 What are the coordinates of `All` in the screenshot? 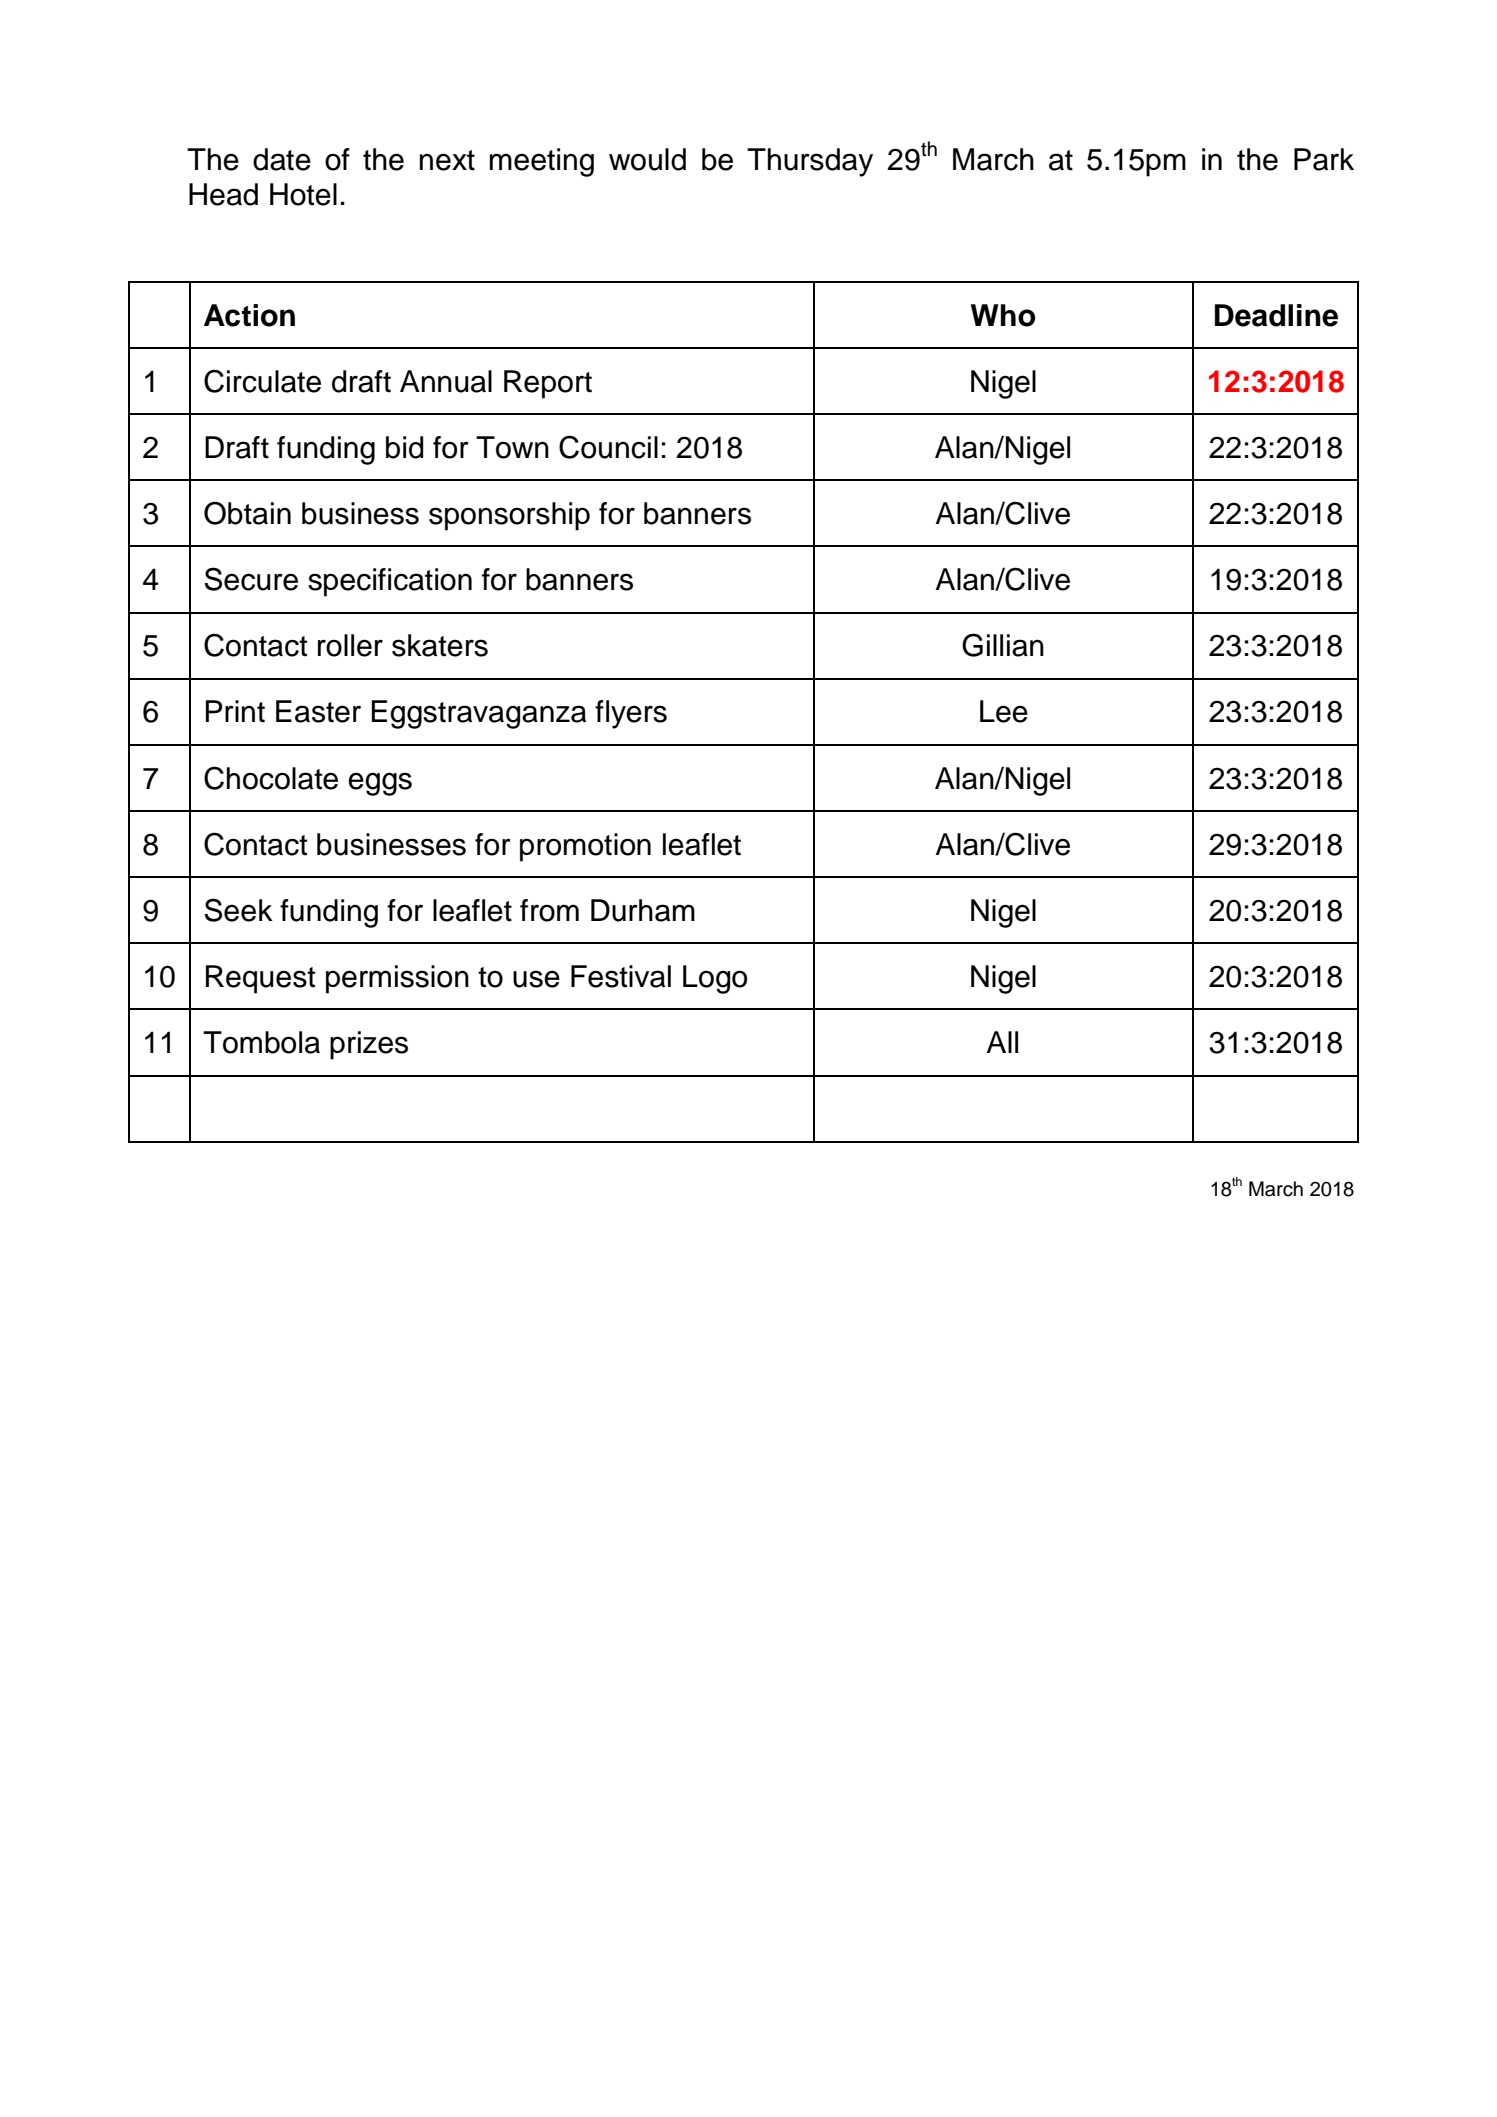 It's located at (1002, 1042).
